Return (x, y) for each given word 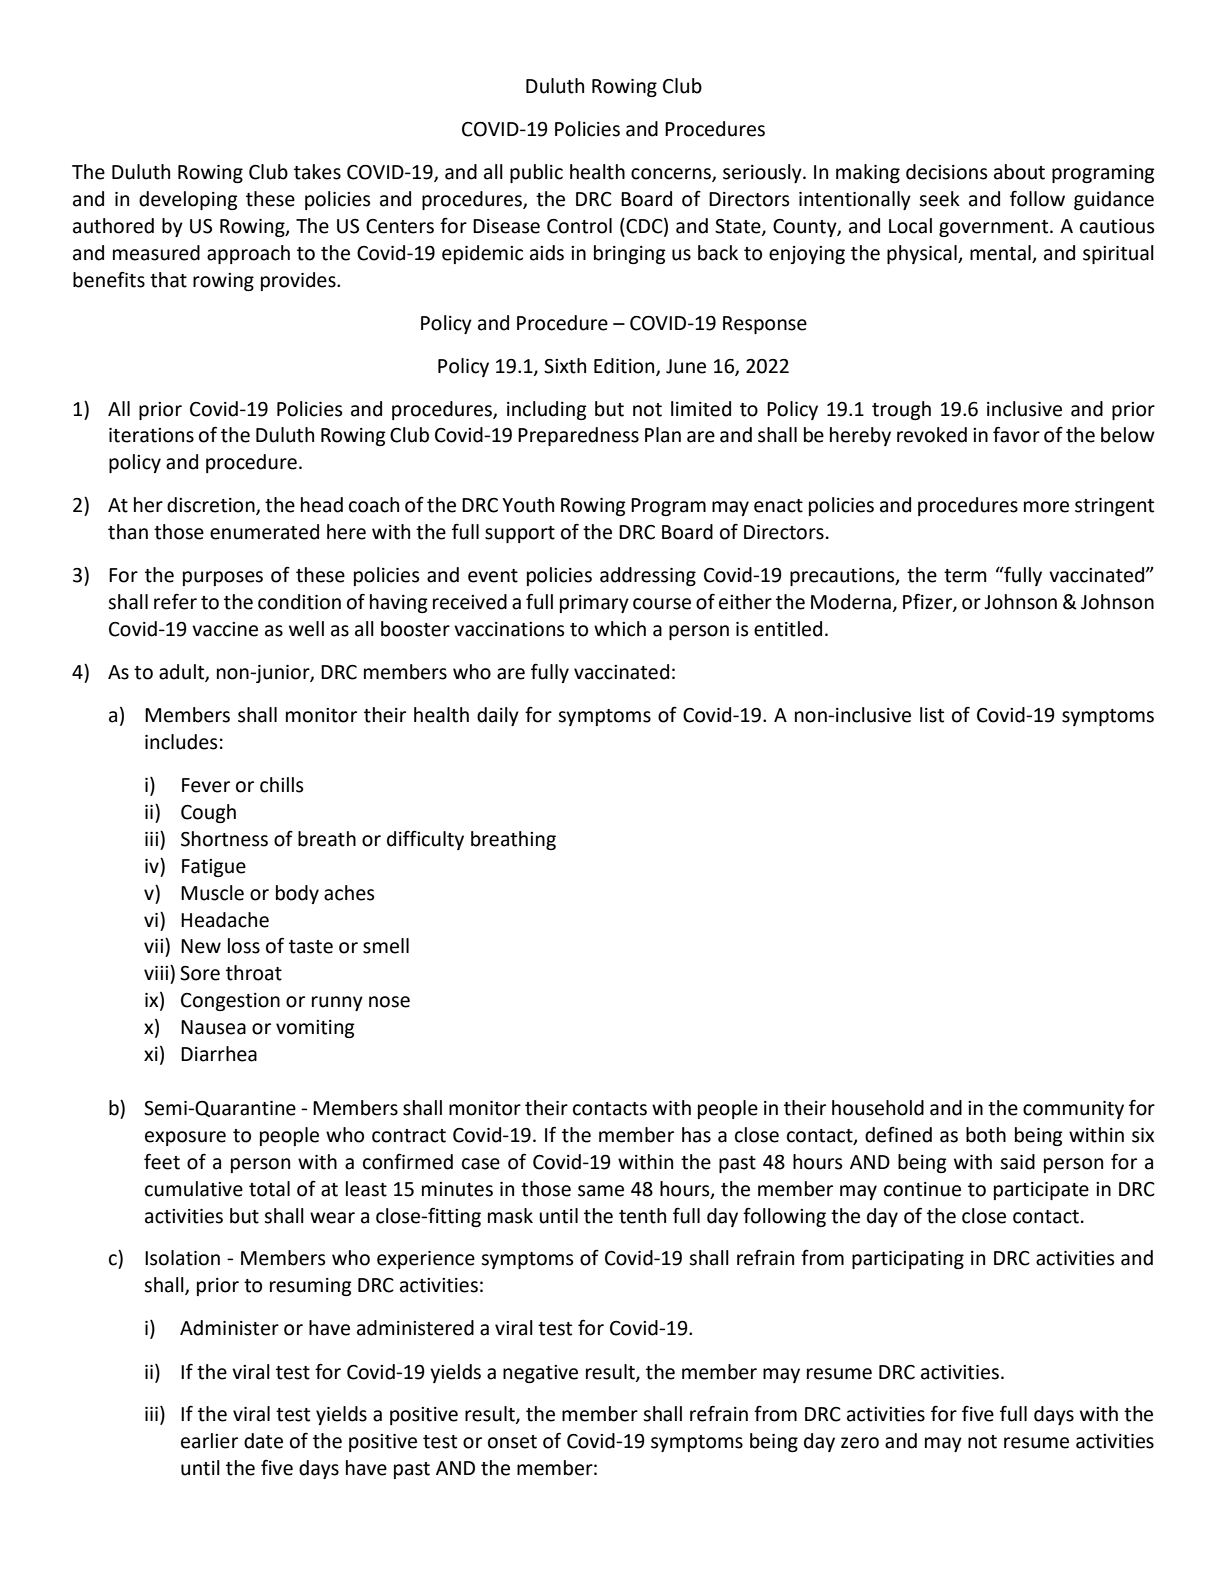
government (995, 228)
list (932, 715)
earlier (209, 1441)
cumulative (194, 1189)
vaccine (225, 629)
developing (188, 200)
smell (386, 946)
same (601, 1191)
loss (244, 946)
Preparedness (578, 436)
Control (579, 226)
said (1017, 1162)
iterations (151, 435)
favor (1016, 434)
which (620, 629)
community (1073, 1110)
